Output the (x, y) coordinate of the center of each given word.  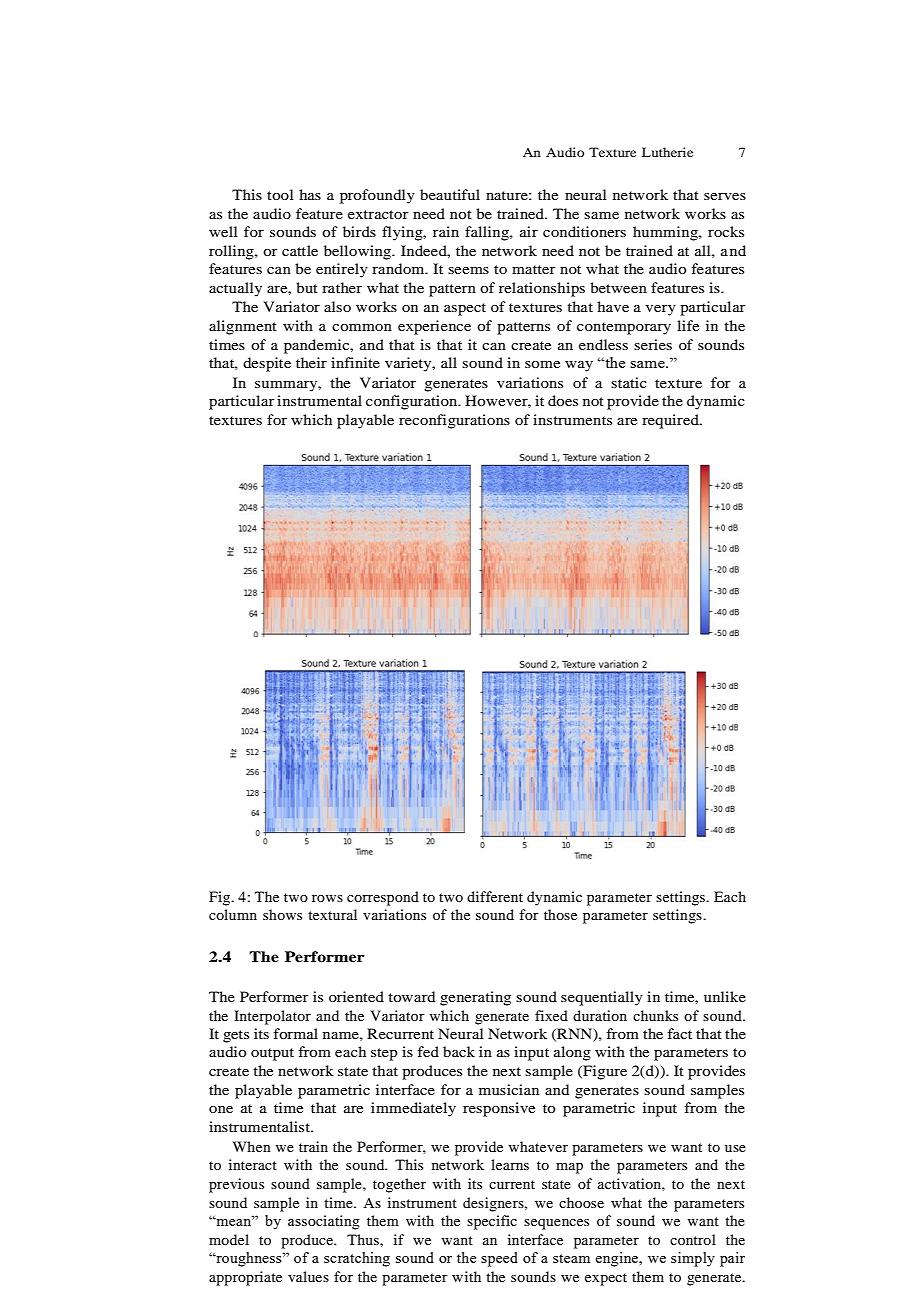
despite (267, 364)
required (671, 421)
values (308, 1276)
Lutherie (667, 152)
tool (280, 194)
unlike (725, 996)
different (495, 896)
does (563, 400)
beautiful (450, 194)
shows (282, 914)
